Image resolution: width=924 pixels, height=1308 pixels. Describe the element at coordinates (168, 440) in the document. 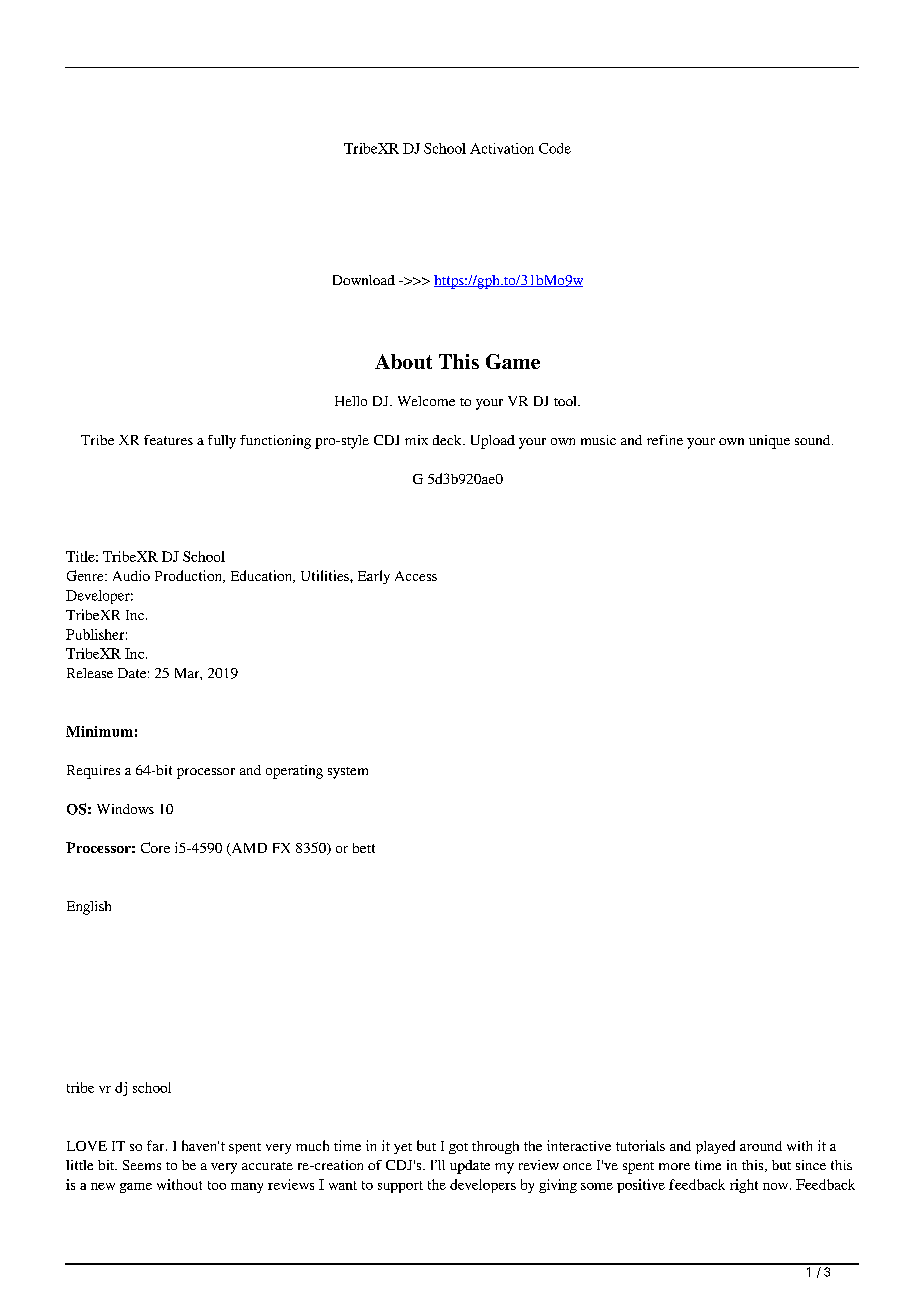

I see `features` at that location.
